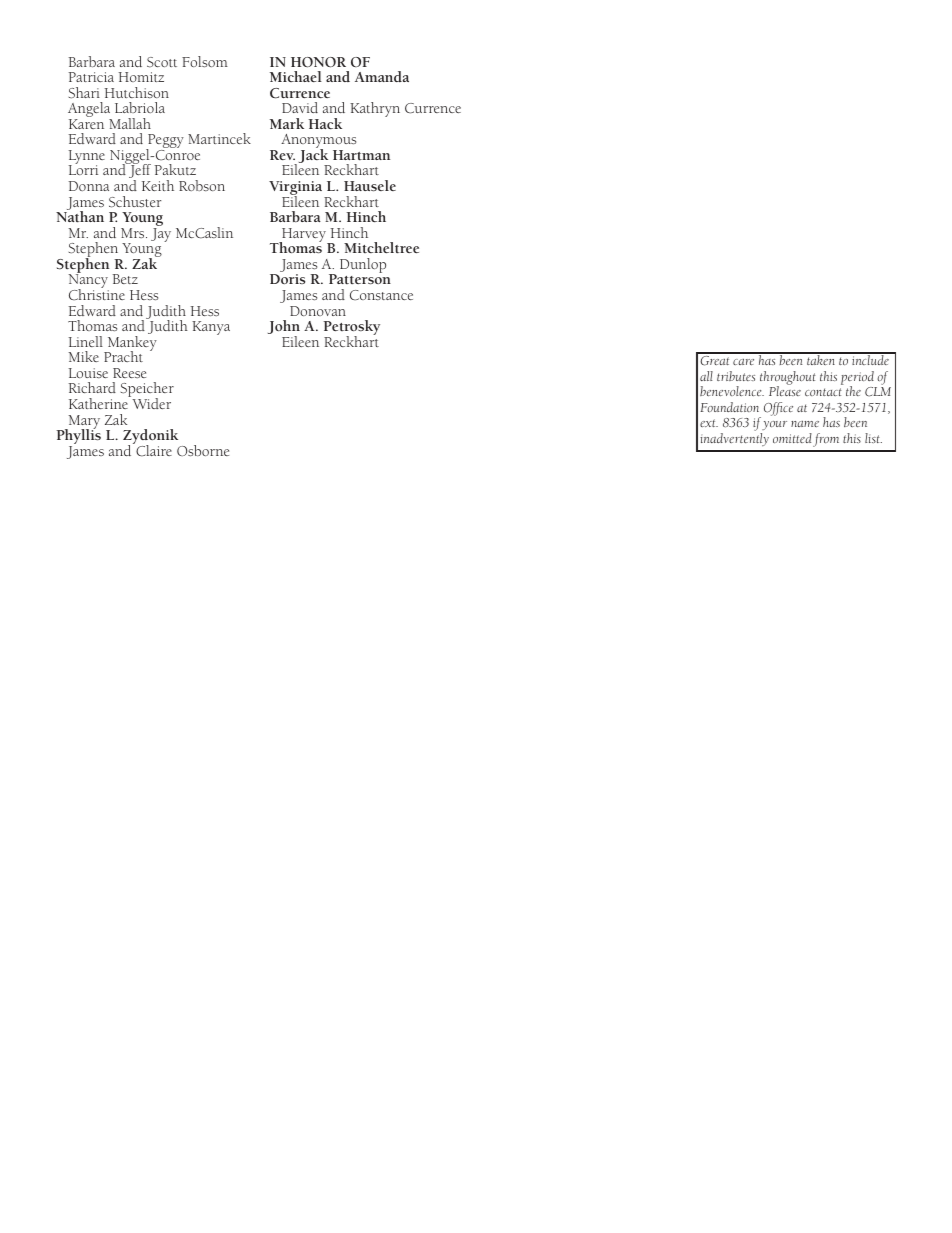  Describe the element at coordinates (297, 189) in the screenshot. I see `Virginia` at that location.
